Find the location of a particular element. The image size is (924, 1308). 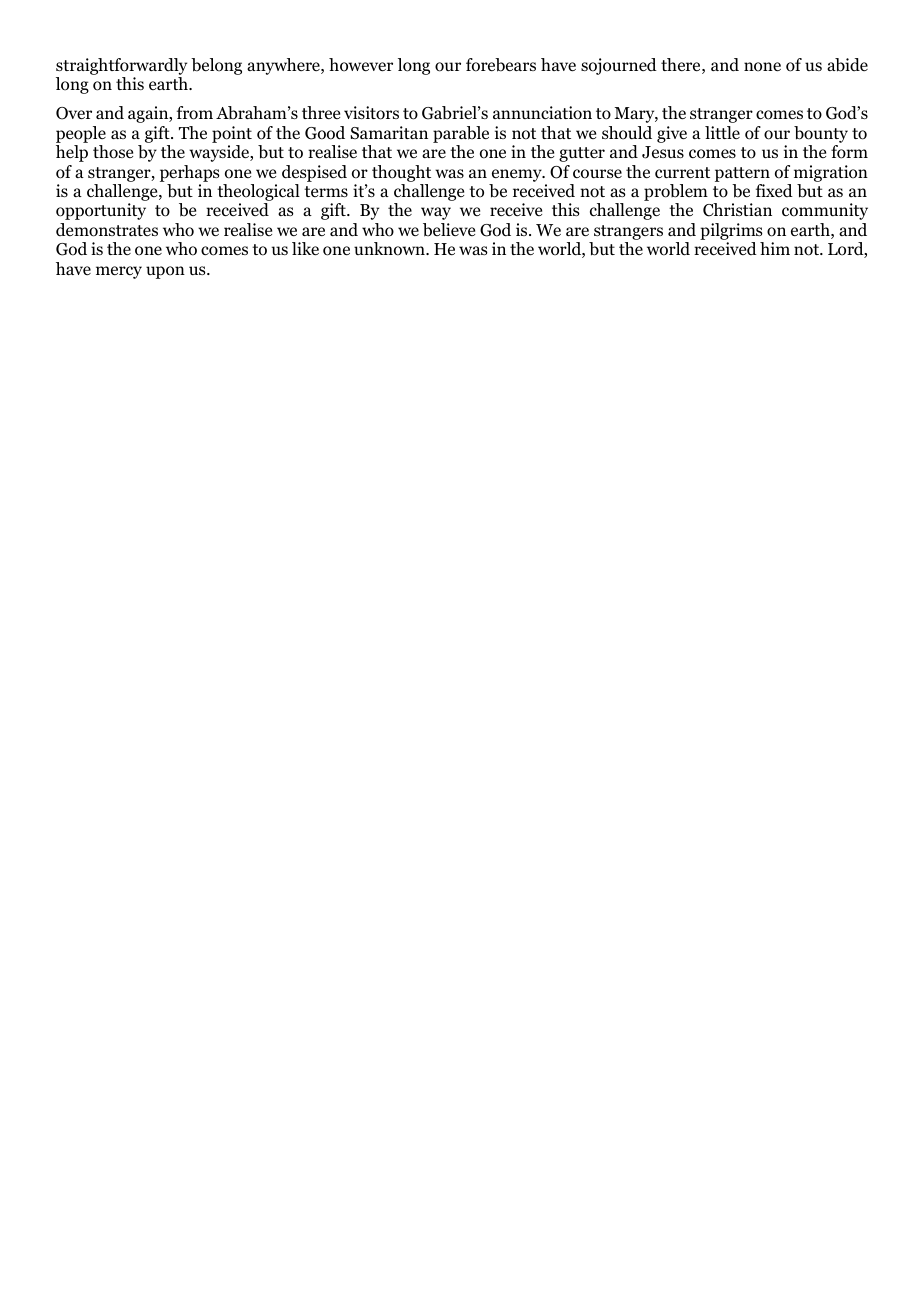

believe is located at coordinates (449, 230).
